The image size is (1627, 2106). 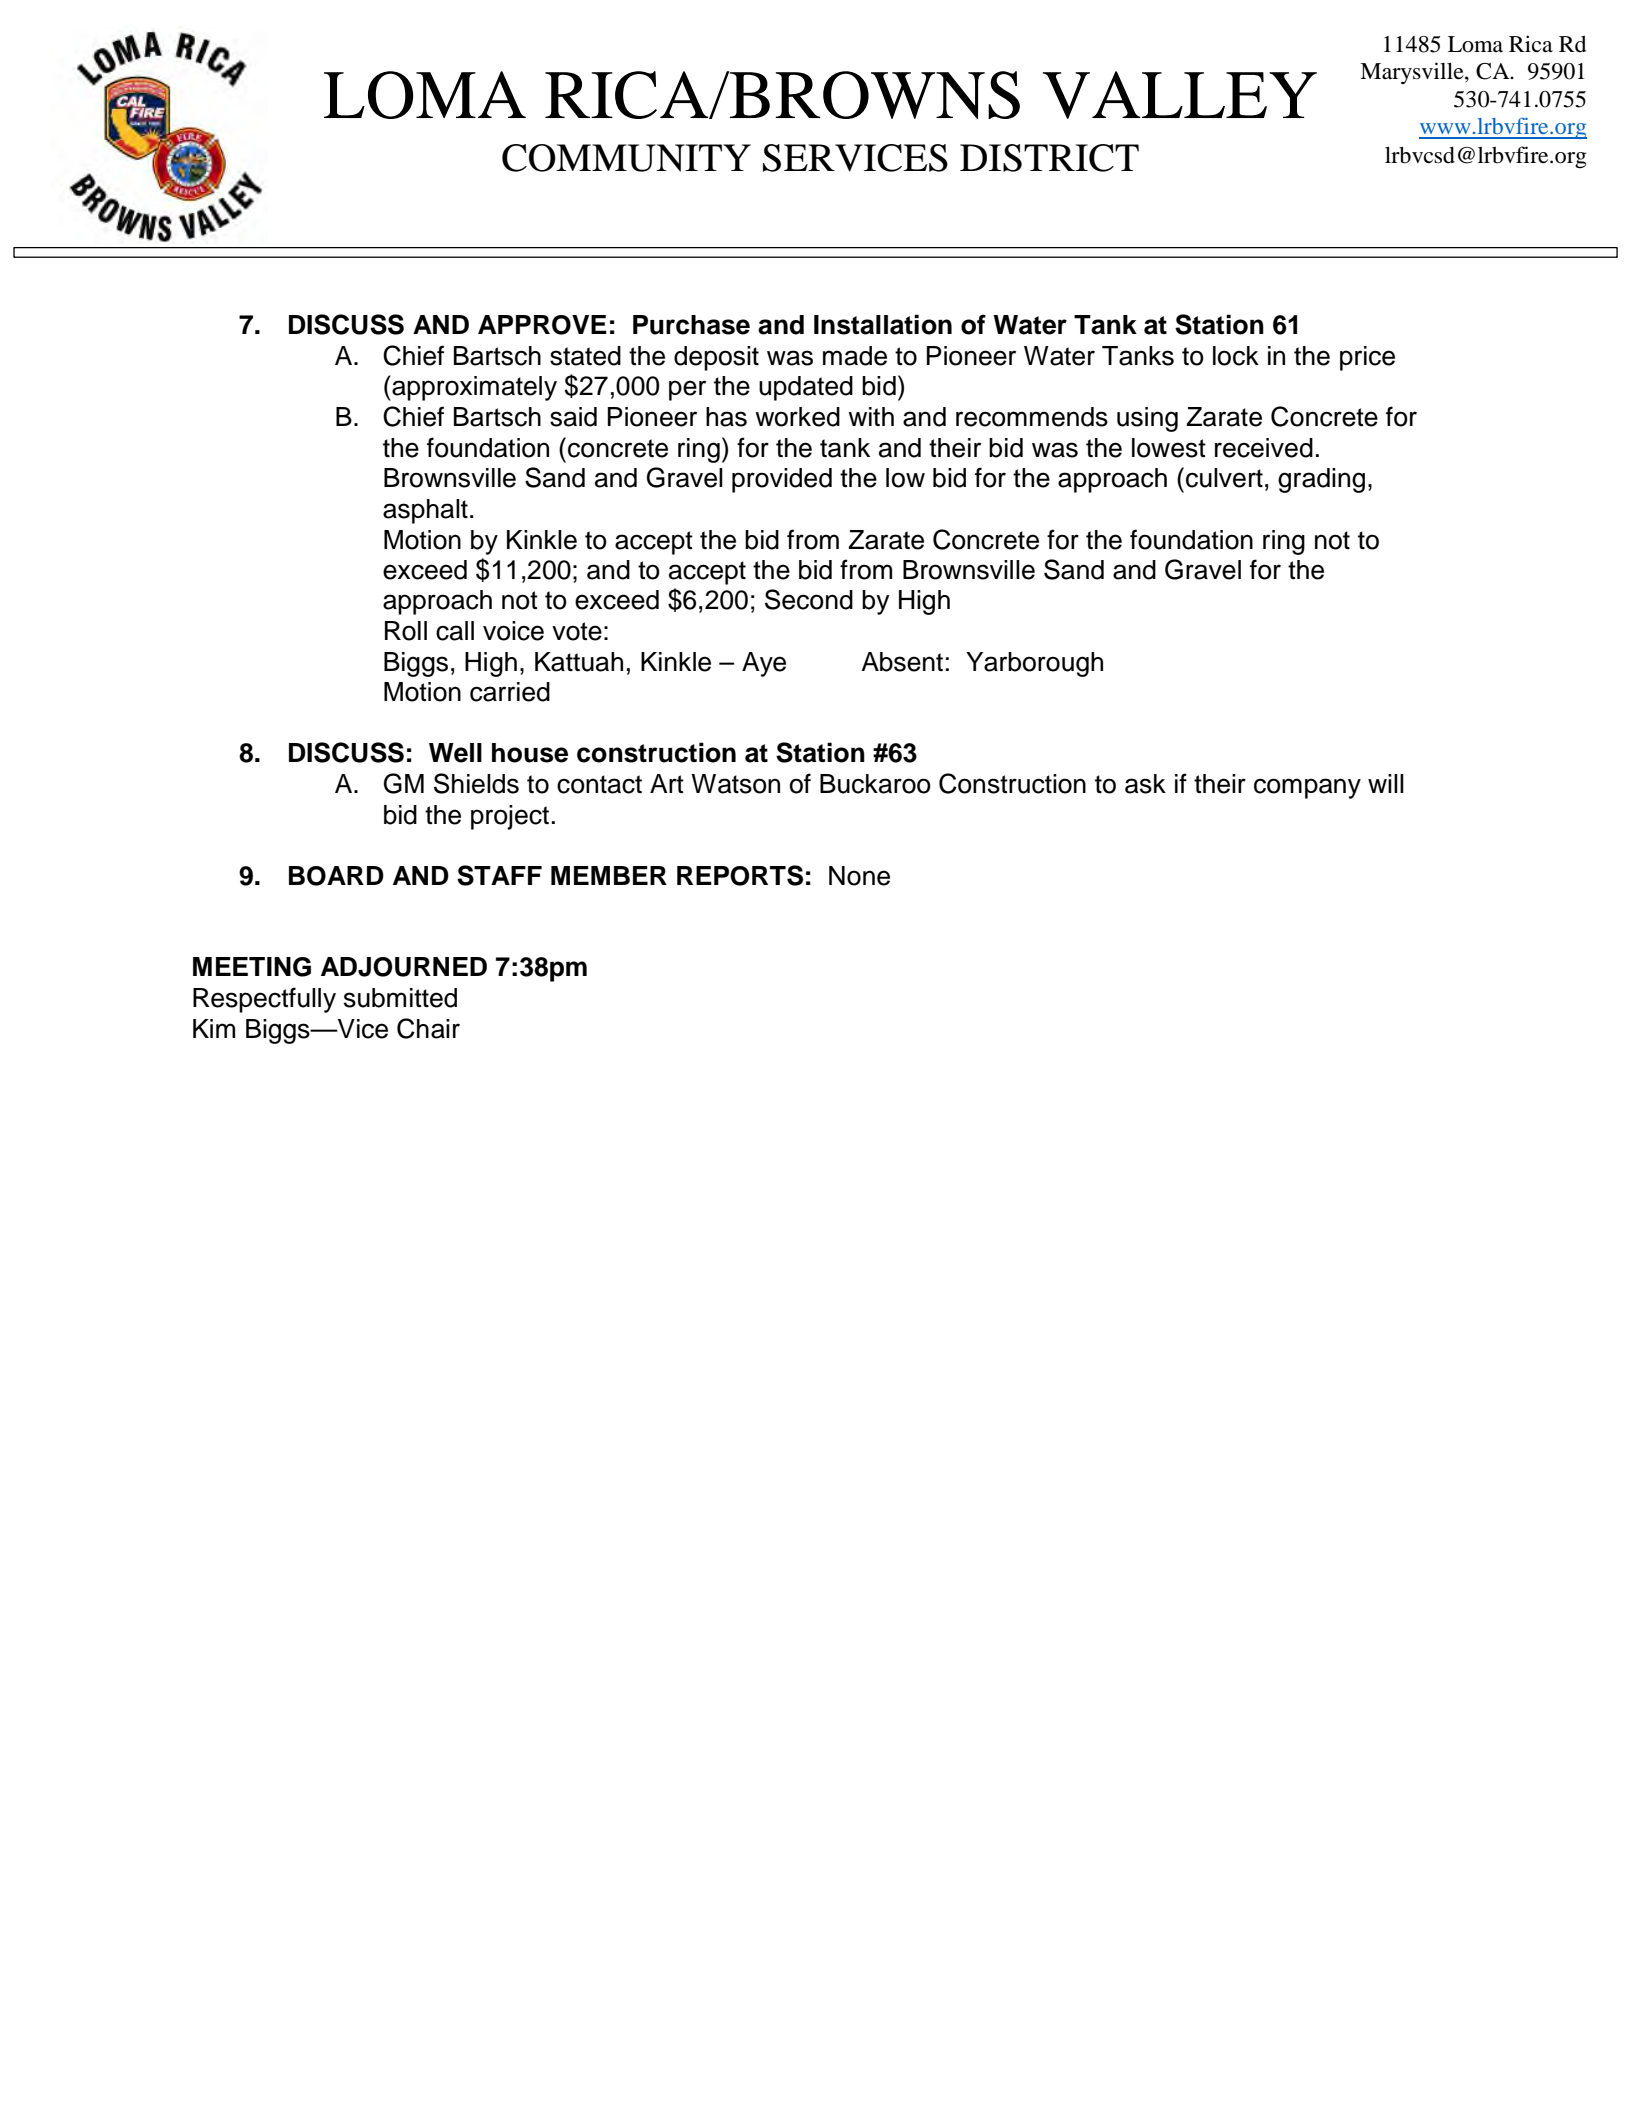 What do you see at coordinates (455, 753) in the image?
I see `Well` at bounding box center [455, 753].
